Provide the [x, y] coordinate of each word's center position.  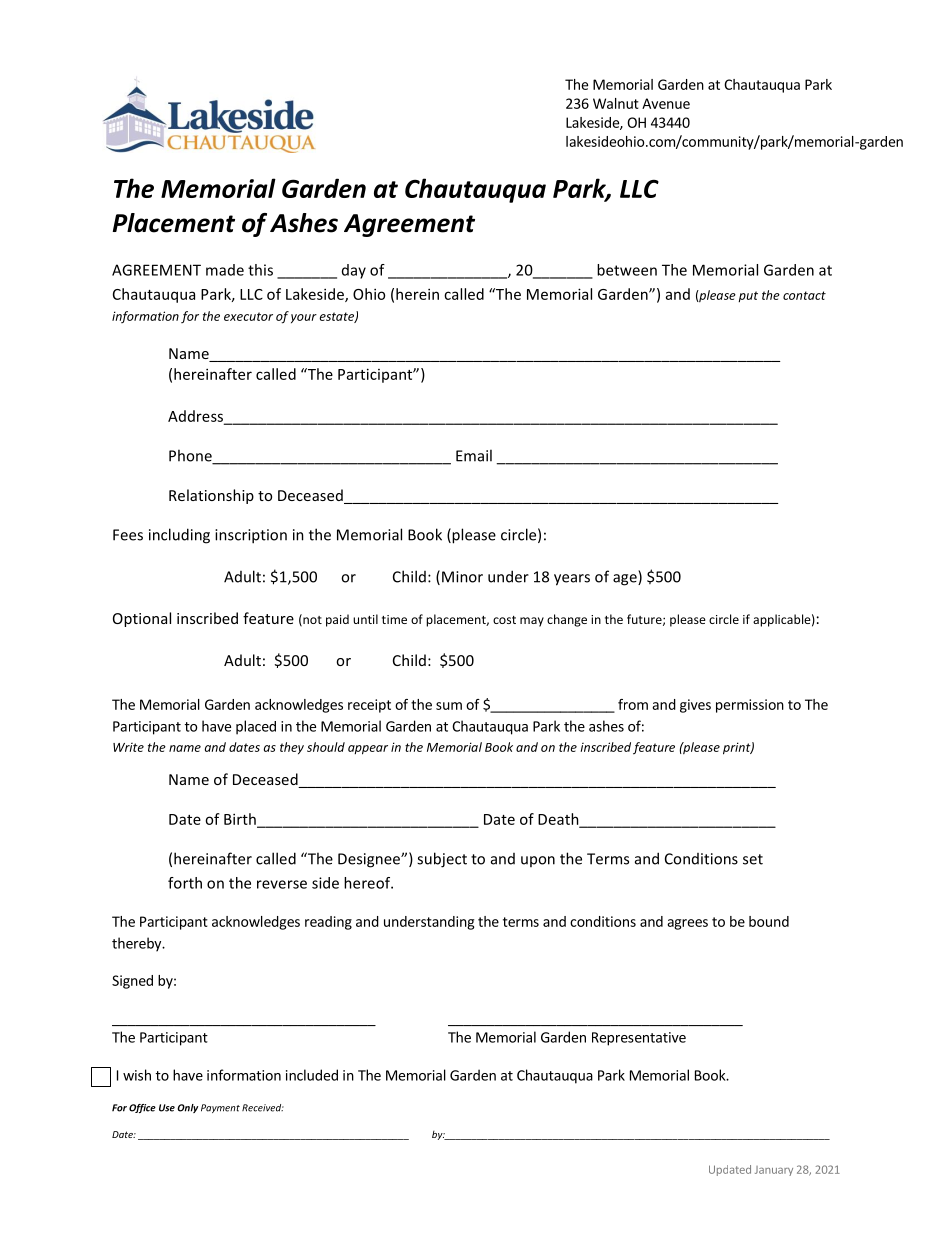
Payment [220, 1108]
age [626, 580]
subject [442, 860]
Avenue [666, 103]
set [753, 859]
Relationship [211, 496]
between [627, 270]
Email [474, 455]
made [225, 270]
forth [185, 883]
